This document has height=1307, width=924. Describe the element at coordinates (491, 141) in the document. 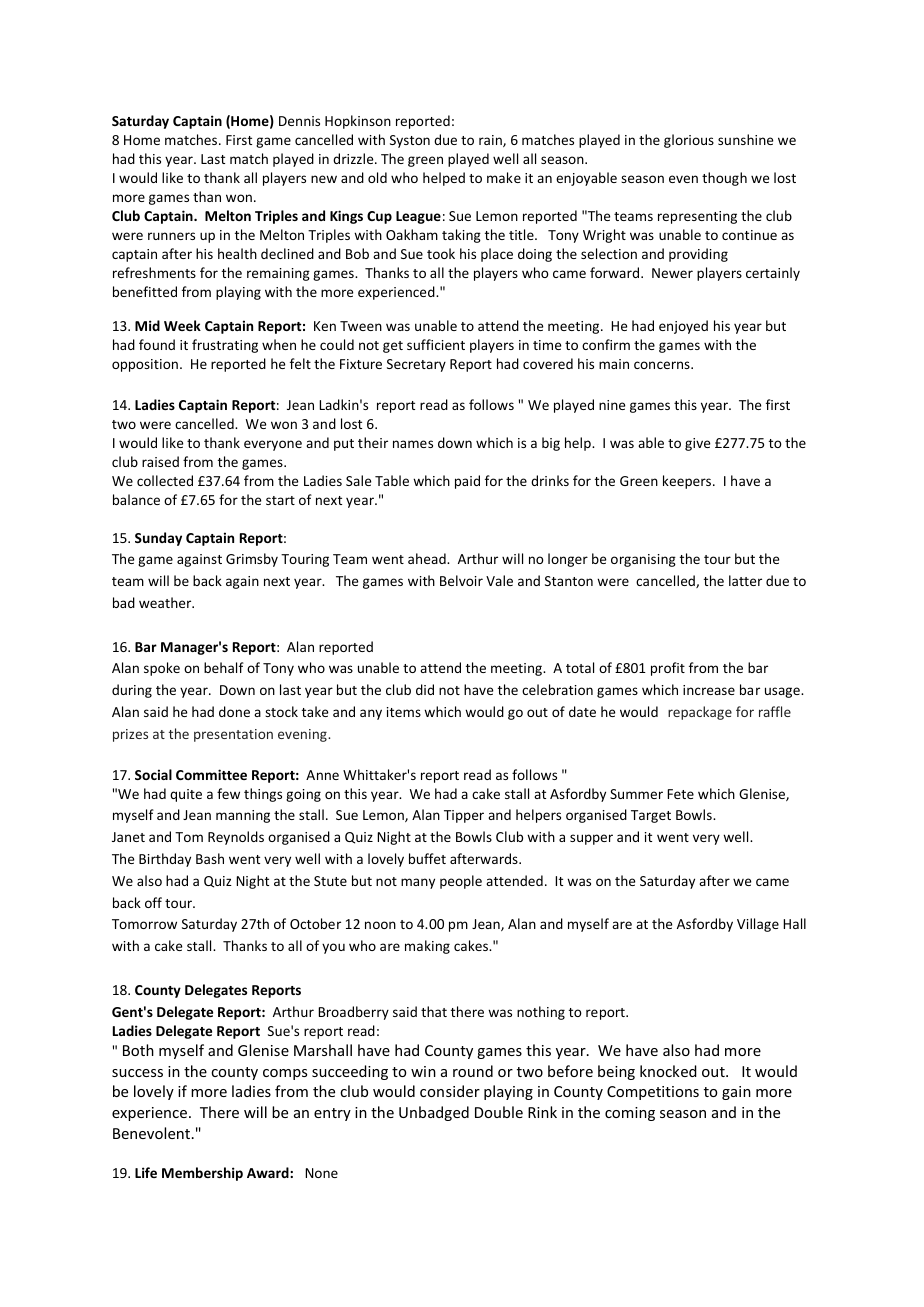

I see `rain` at that location.
